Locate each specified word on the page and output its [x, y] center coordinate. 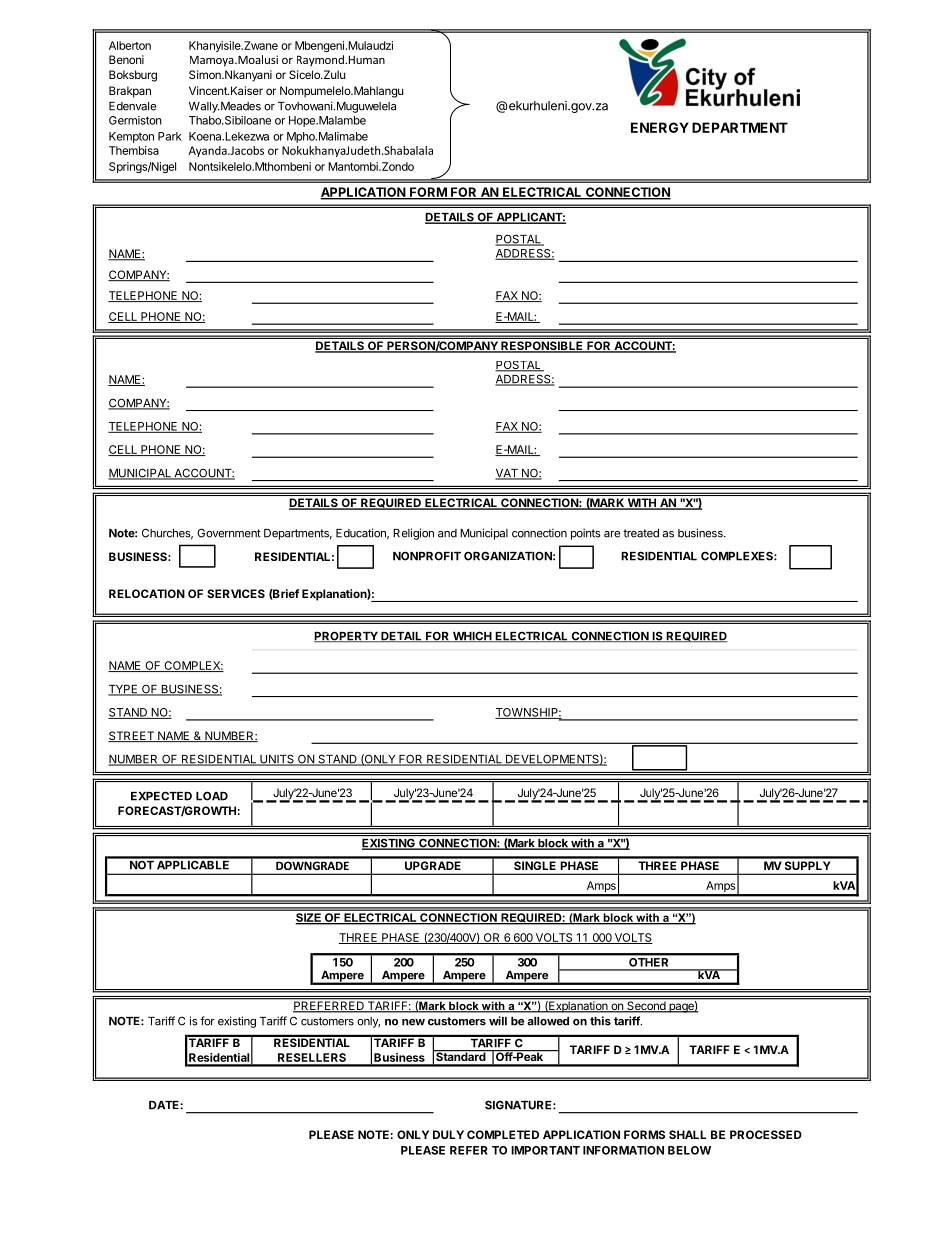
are [612, 534]
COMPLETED [503, 1134]
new [413, 1022]
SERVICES [236, 593]
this [600, 1021]
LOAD [212, 796]
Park [170, 136]
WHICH [472, 637]
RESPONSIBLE [542, 347]
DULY [448, 1134]
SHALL [687, 1134]
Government [229, 533]
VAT [507, 474]
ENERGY [660, 127]
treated [641, 533]
